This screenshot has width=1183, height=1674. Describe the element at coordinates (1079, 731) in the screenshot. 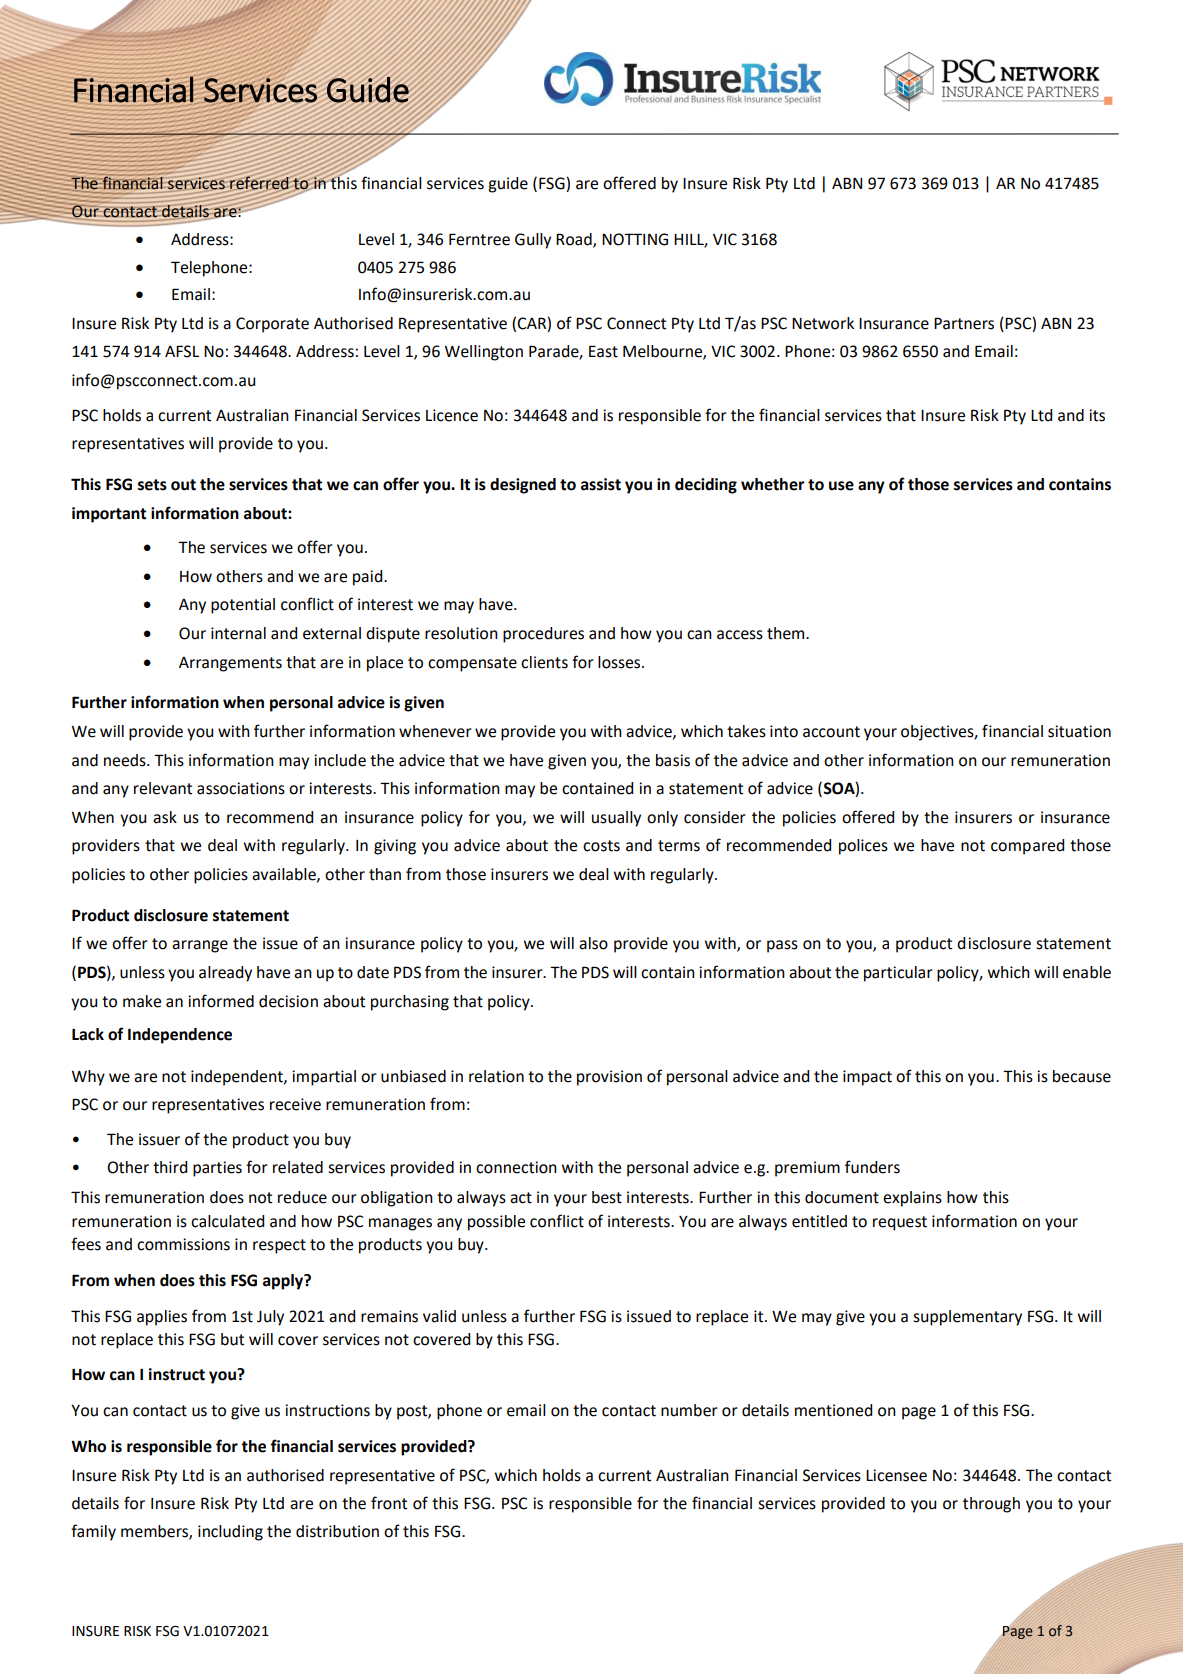

I see `situation` at that location.
